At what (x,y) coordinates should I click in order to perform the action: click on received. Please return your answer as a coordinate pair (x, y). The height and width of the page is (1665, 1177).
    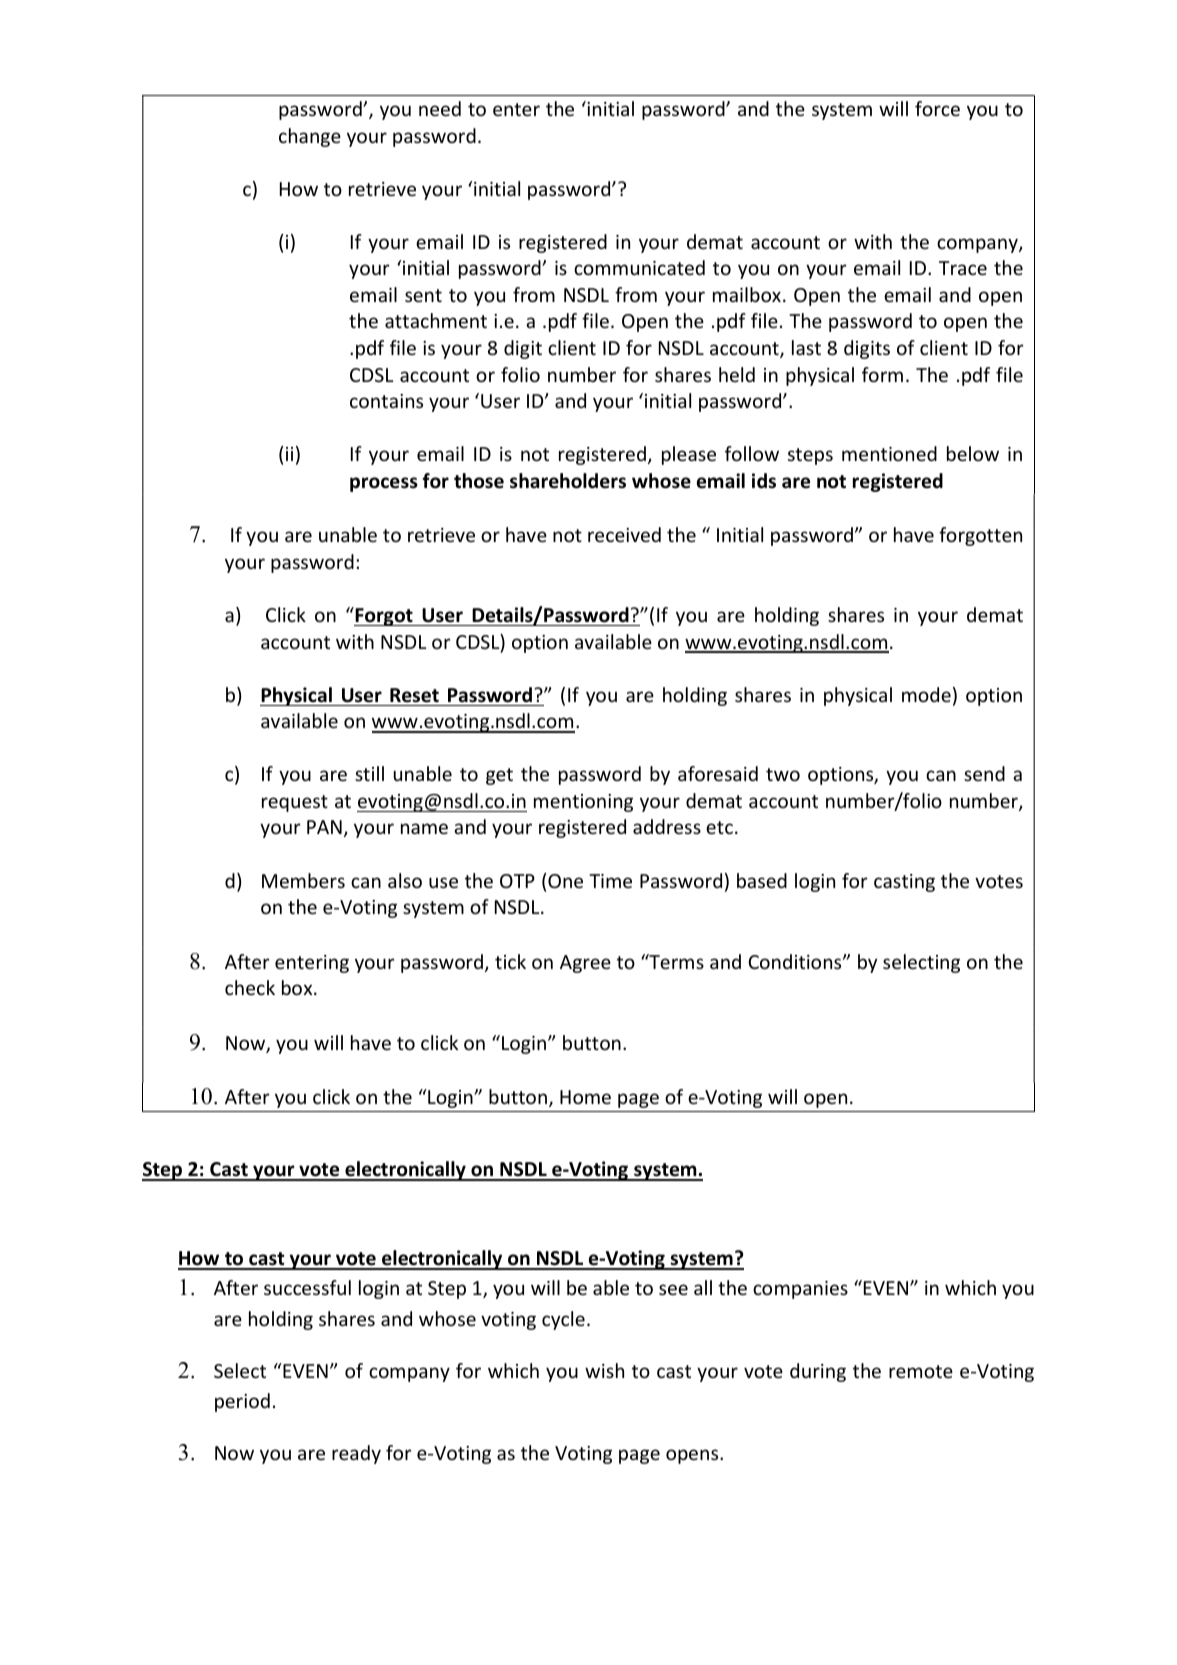
    Looking at the image, I should click on (624, 534).
